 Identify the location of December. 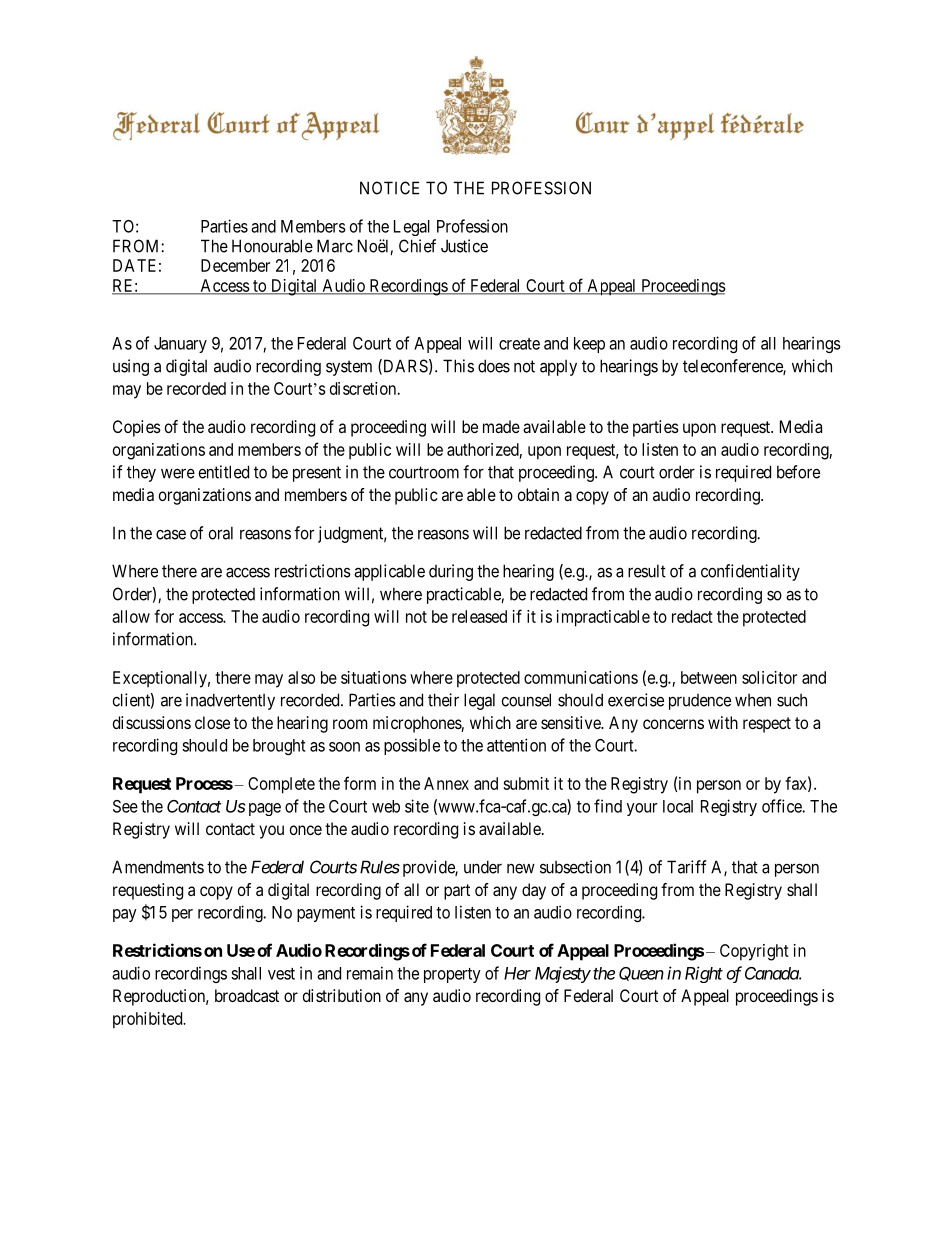
(235, 265).
